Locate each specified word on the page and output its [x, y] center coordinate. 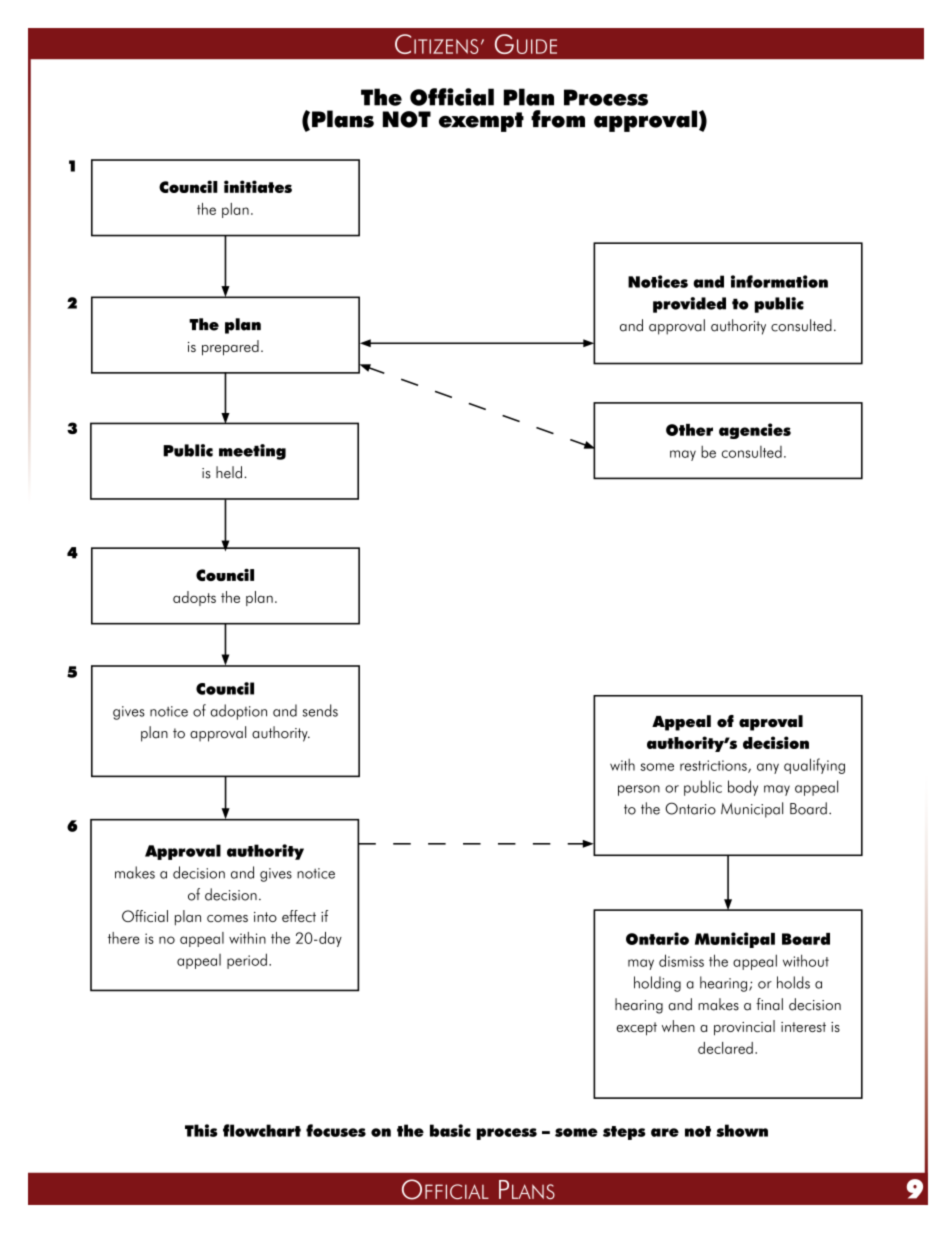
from [558, 119]
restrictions [714, 766]
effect [299, 916]
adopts [194, 598]
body [743, 788]
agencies [755, 431]
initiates [258, 186]
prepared [230, 348]
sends [320, 710]
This [201, 1130]
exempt [481, 122]
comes [227, 918]
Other [689, 430]
